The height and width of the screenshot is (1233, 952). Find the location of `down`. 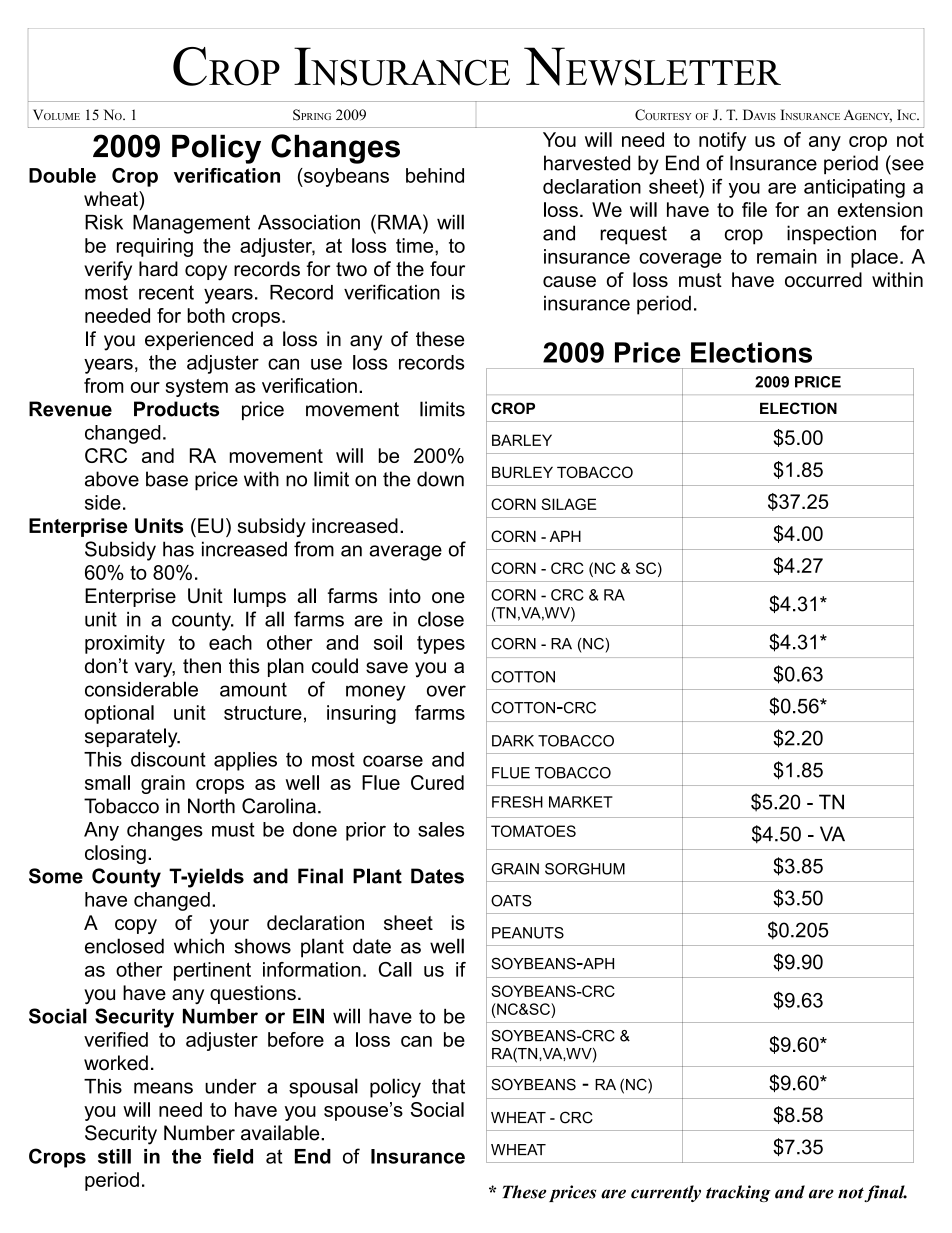

down is located at coordinates (440, 479).
